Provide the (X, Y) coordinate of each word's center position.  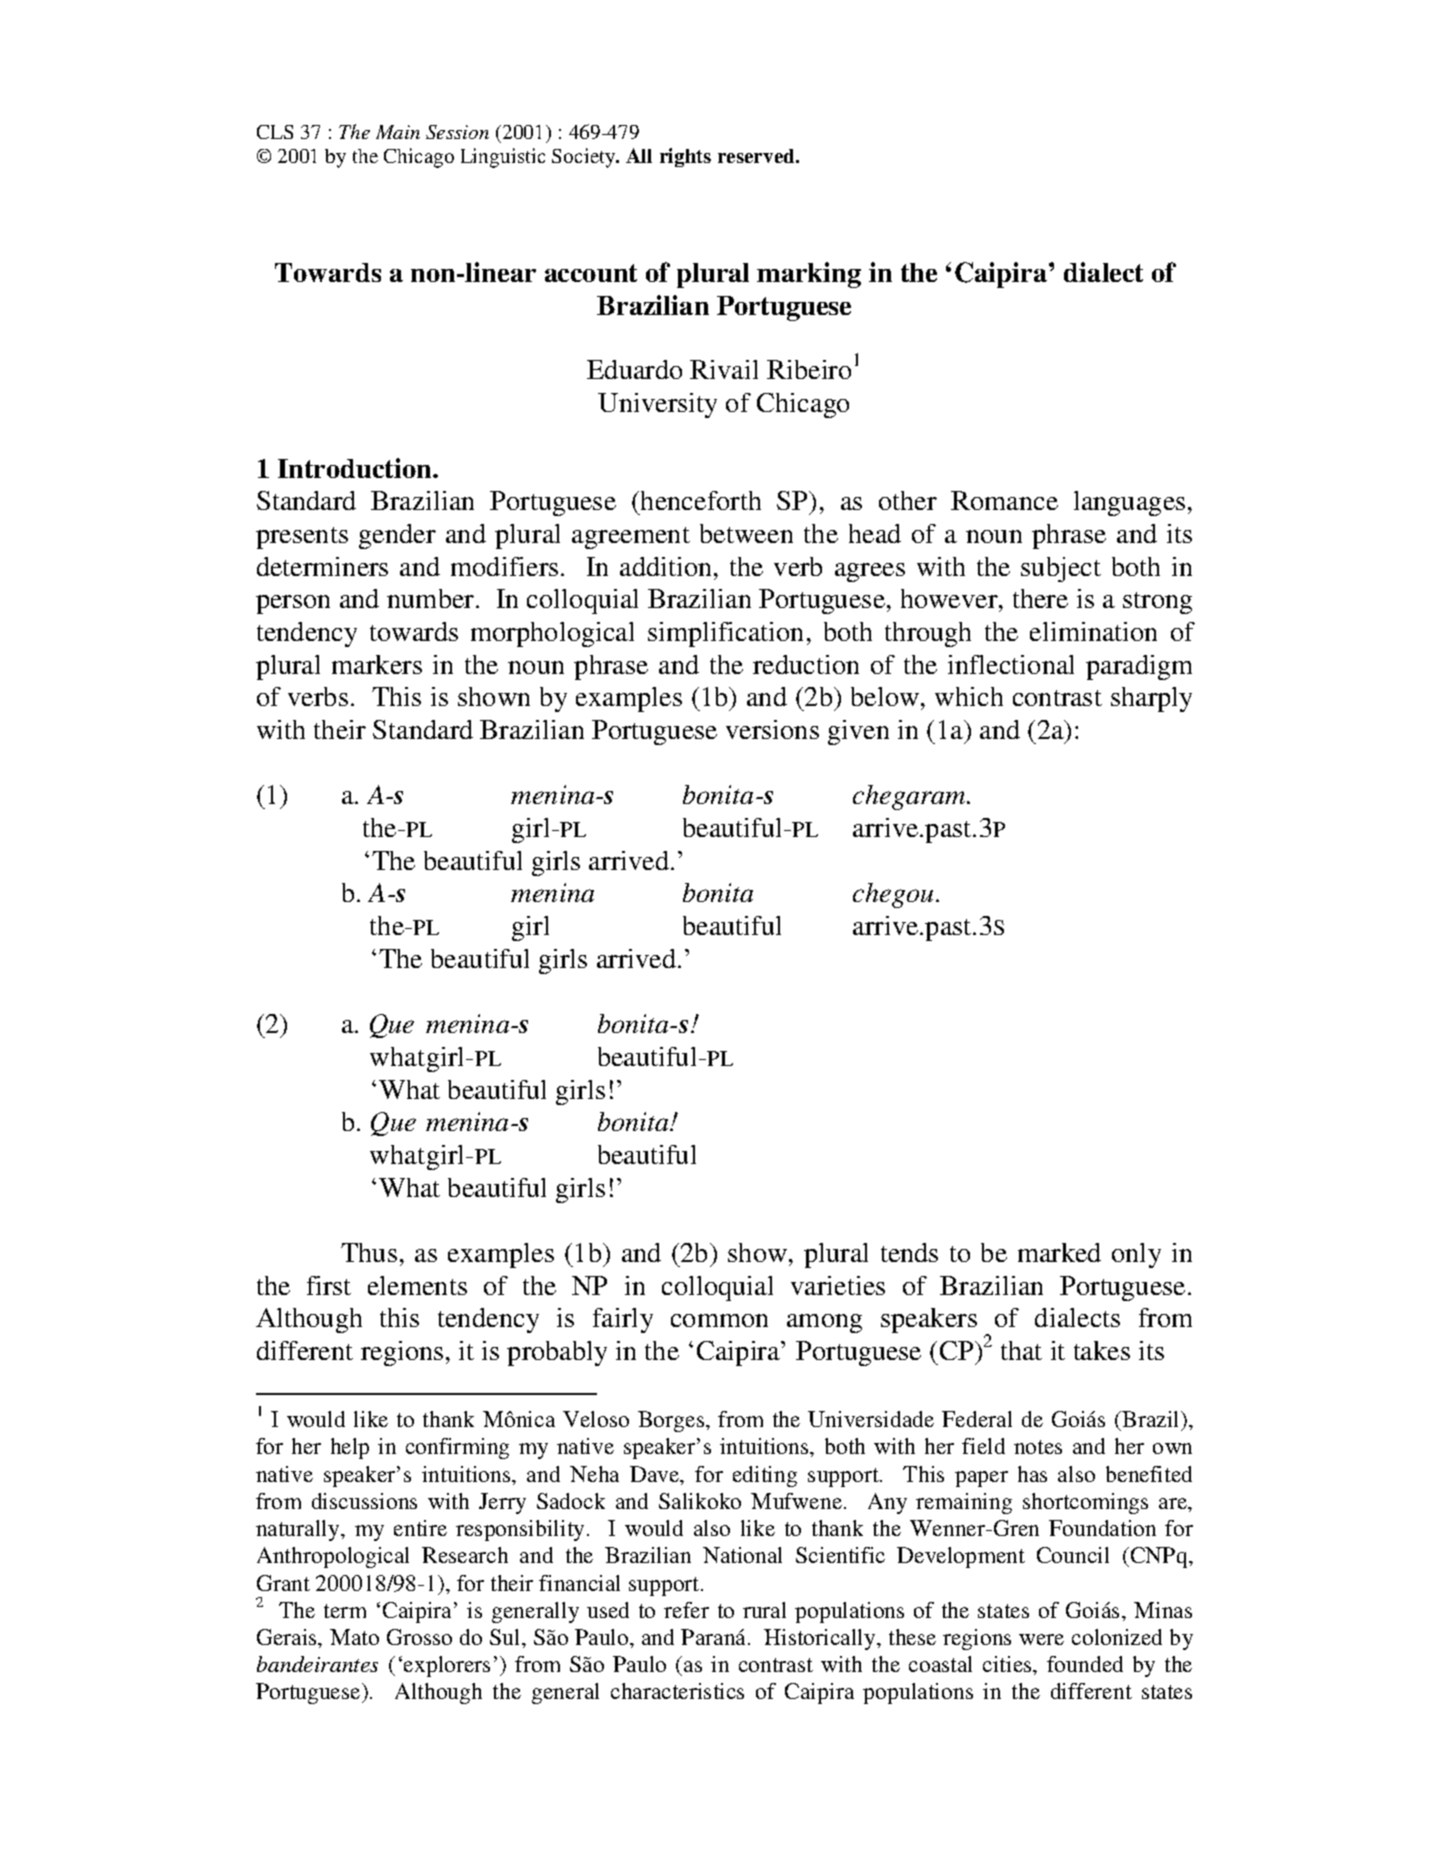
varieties (838, 1285)
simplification (725, 634)
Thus (369, 1252)
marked (1059, 1252)
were (1041, 1639)
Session (457, 132)
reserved (757, 156)
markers (377, 664)
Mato (354, 1637)
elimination (1093, 631)
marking (809, 275)
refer (686, 1610)
